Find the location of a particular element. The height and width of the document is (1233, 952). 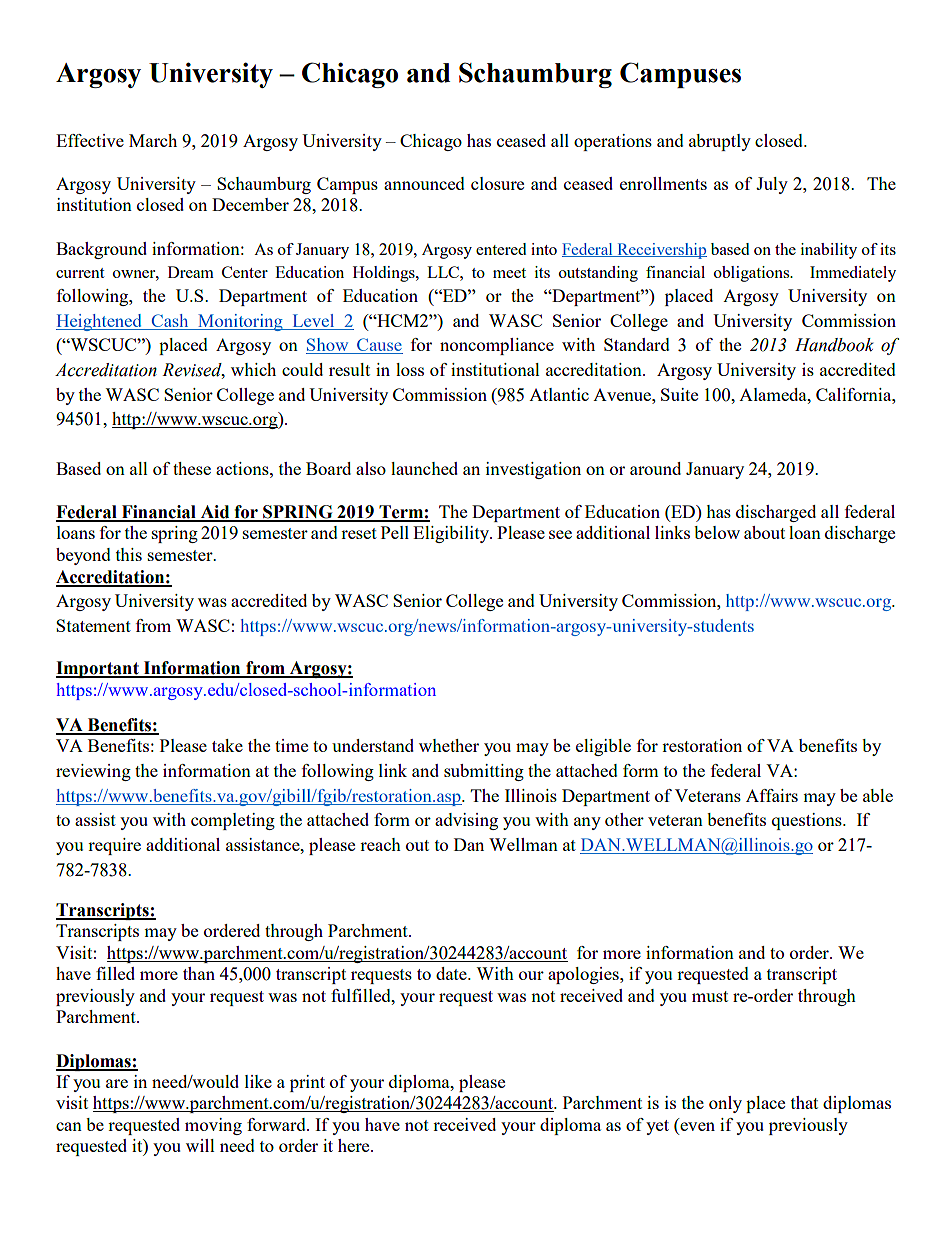

Alameda is located at coordinates (774, 394).
